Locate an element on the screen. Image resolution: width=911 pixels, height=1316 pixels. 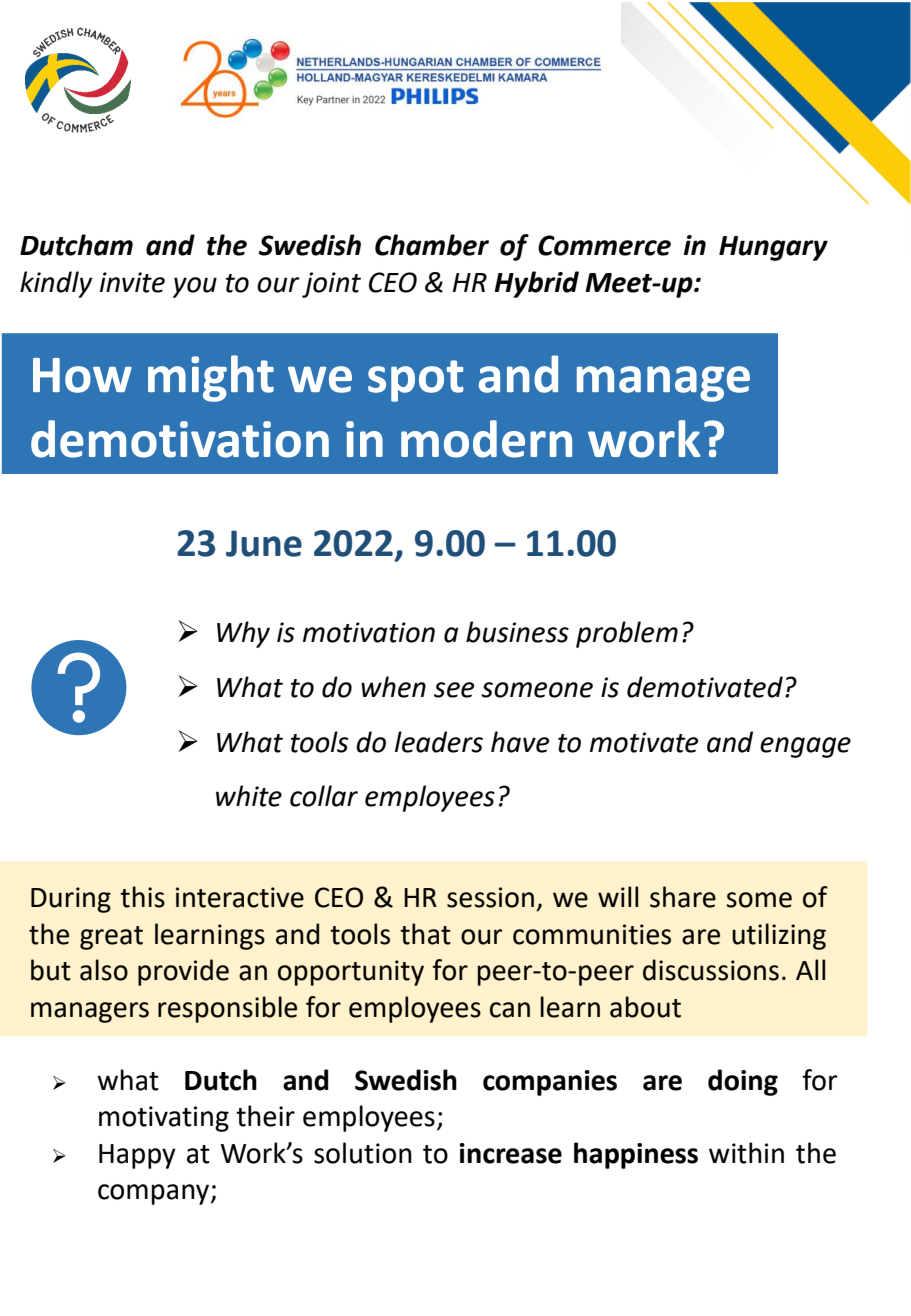
solution is located at coordinates (363, 1153).
